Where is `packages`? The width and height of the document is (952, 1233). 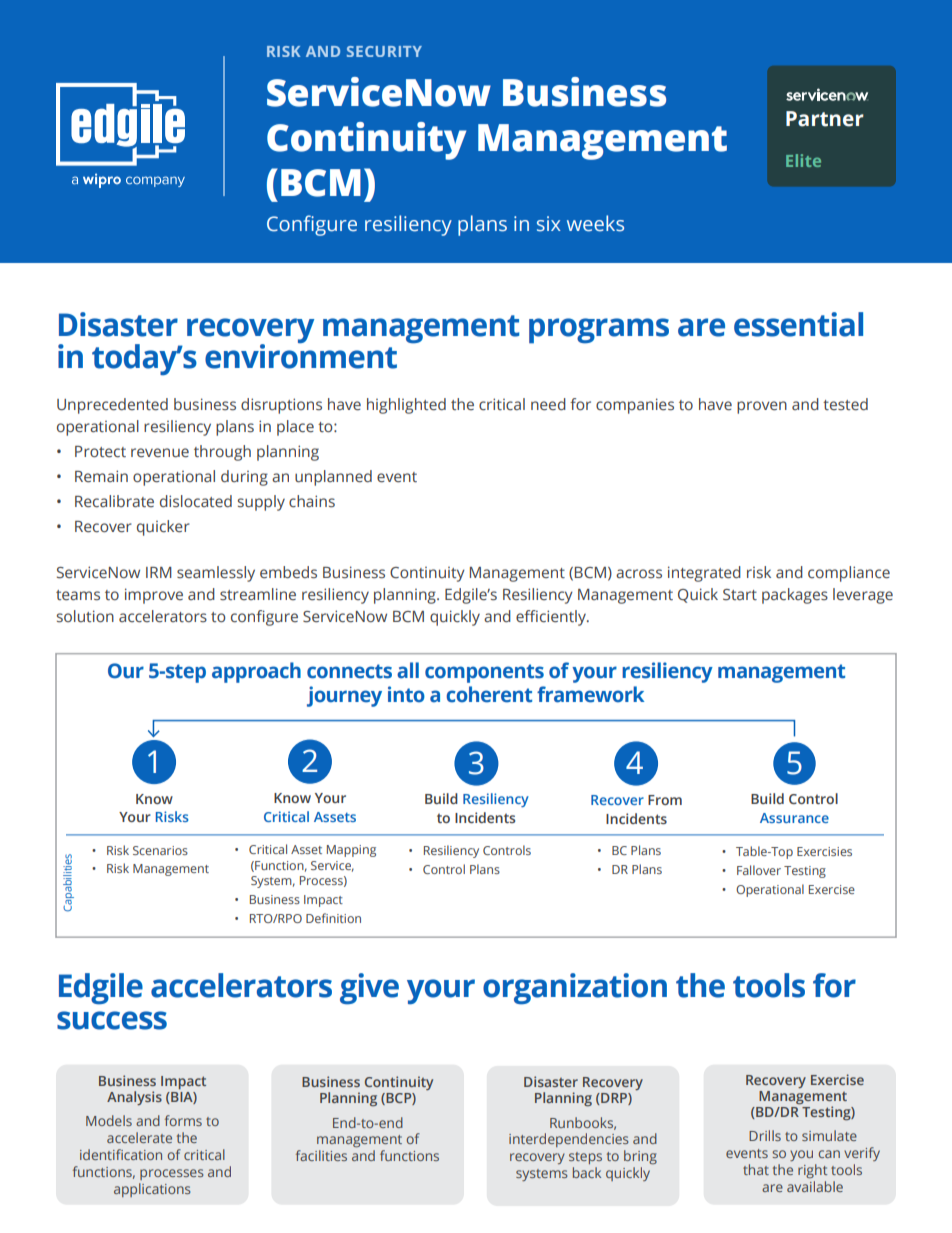 packages is located at coordinates (795, 596).
